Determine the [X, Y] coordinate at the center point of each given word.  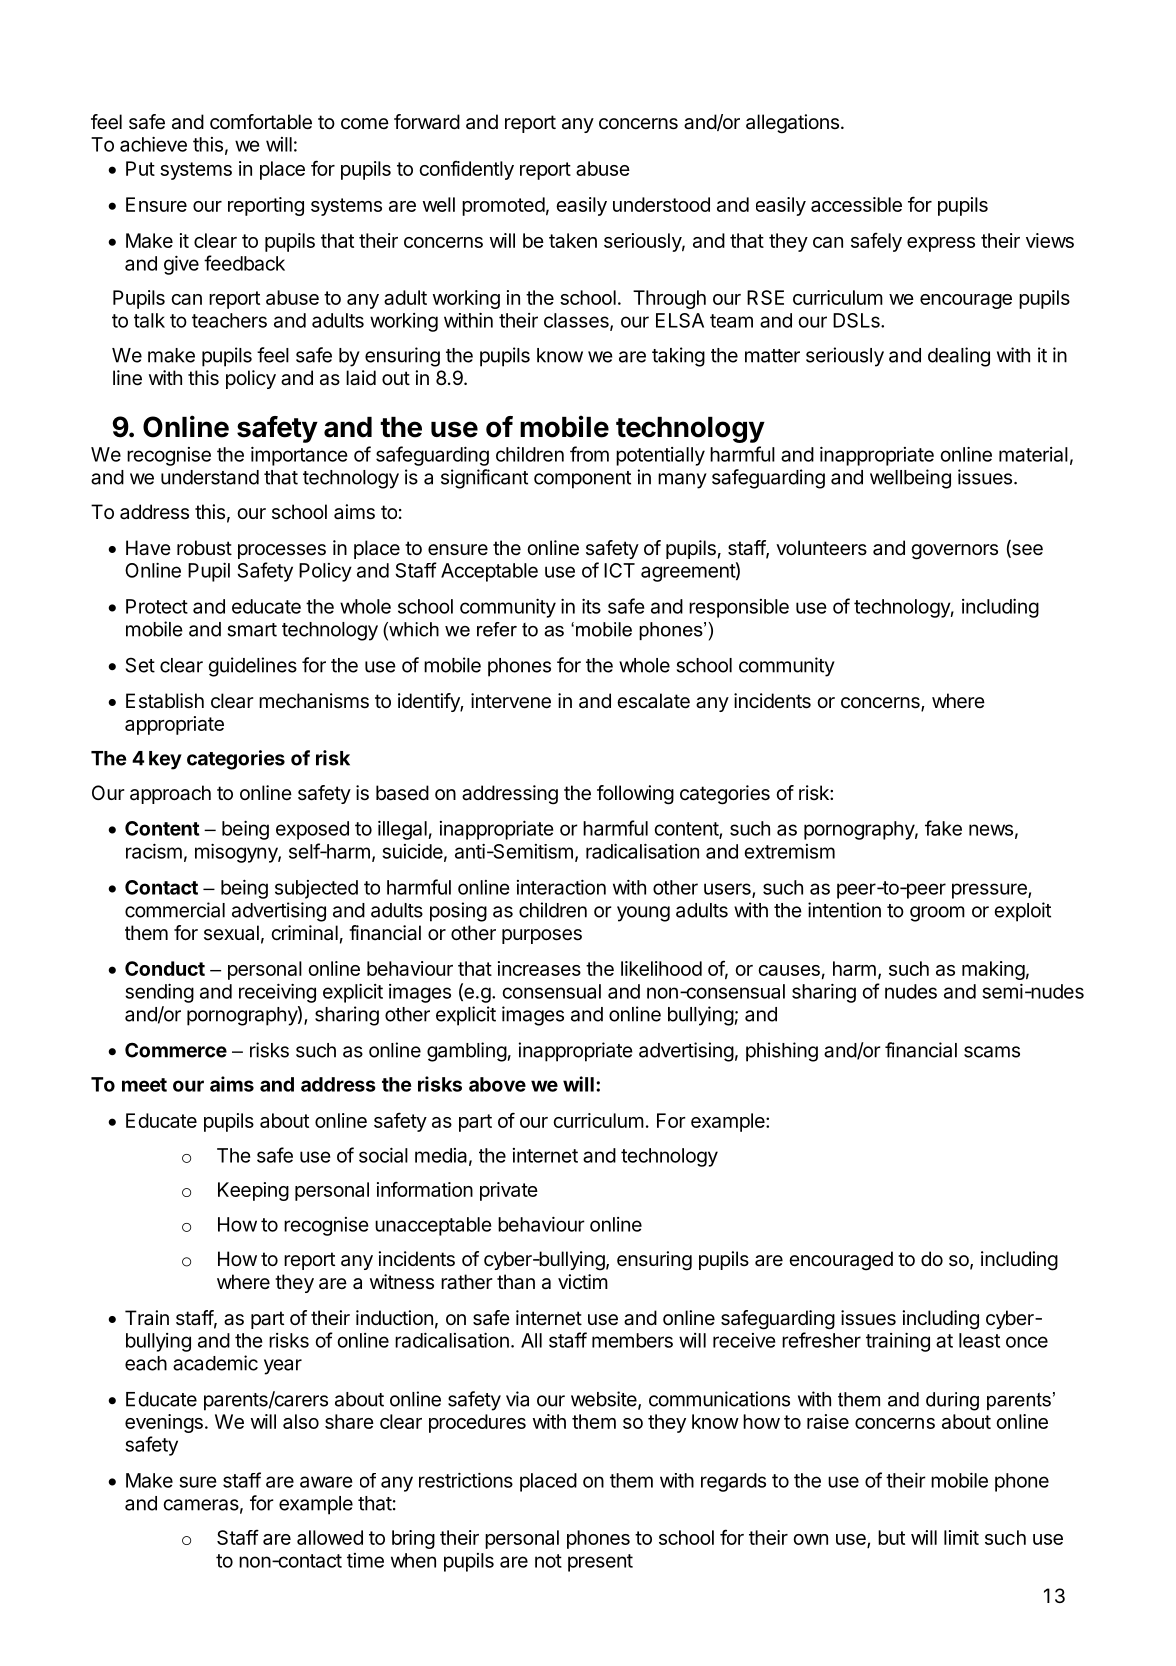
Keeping [253, 1191]
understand [210, 477]
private [509, 1191]
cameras [201, 1505]
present [600, 1563]
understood [661, 204]
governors [954, 552]
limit [961, 1537]
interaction [561, 887]
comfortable [261, 122]
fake [943, 828]
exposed [312, 830]
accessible [856, 204]
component [582, 480]
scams [992, 1052]
